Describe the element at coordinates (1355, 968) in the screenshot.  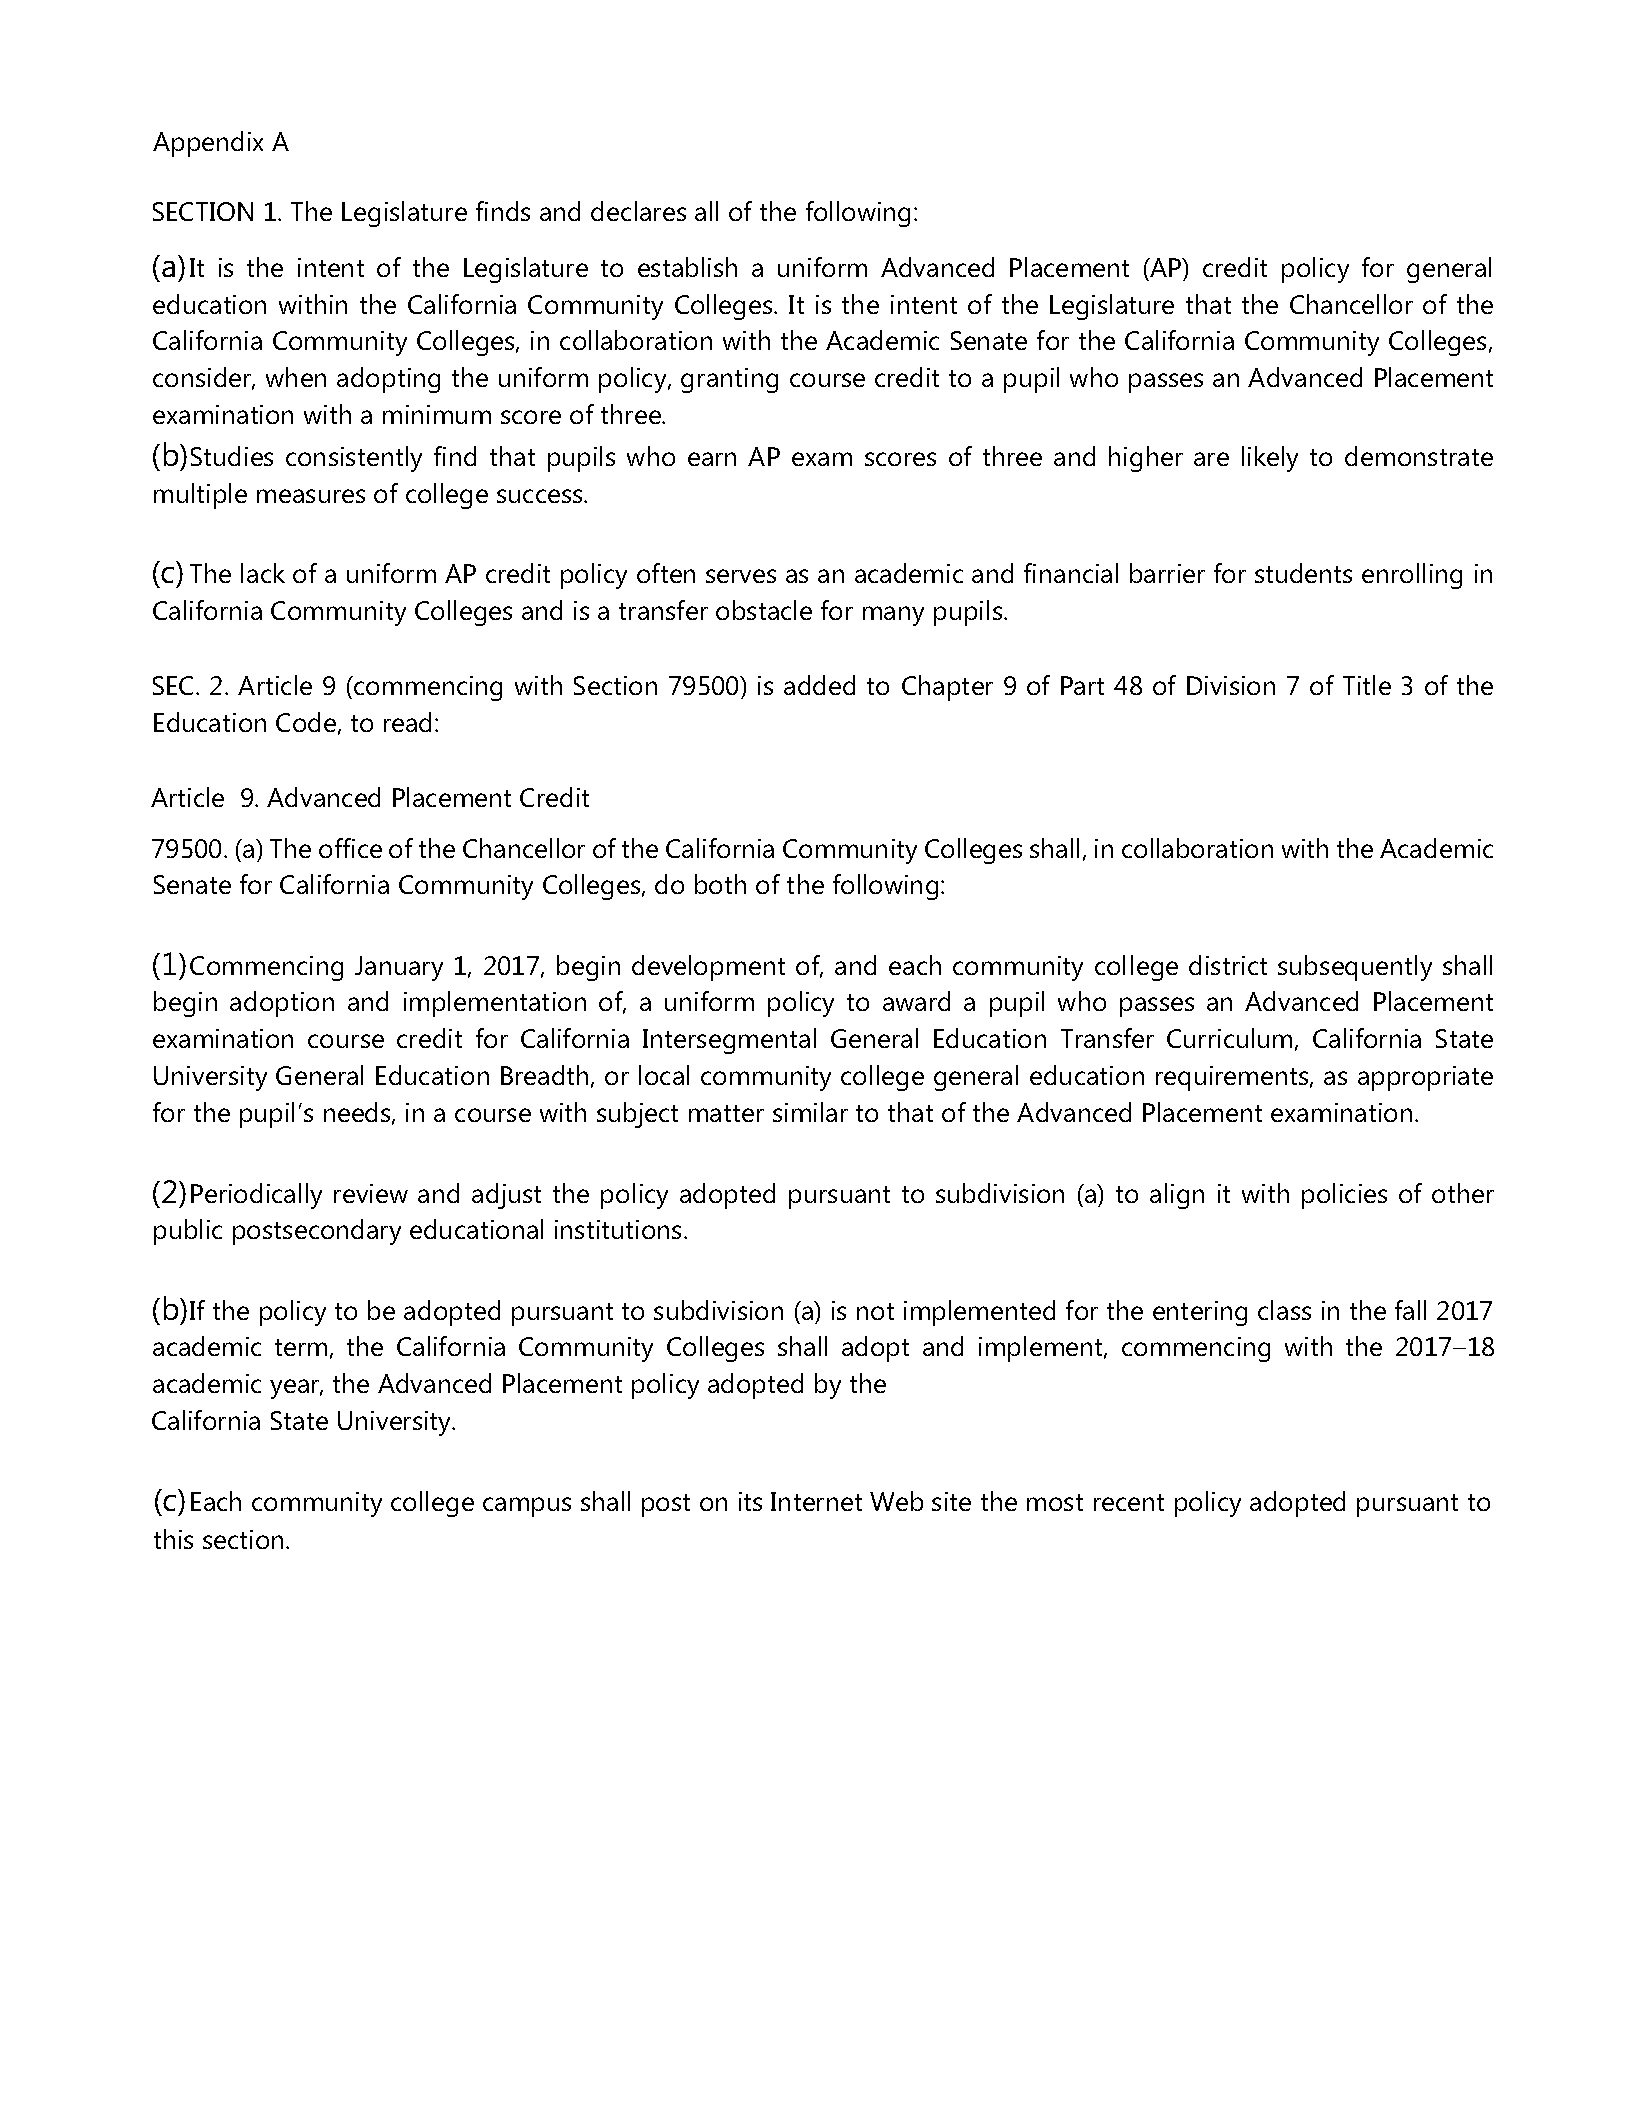
I see `subsequently` at that location.
